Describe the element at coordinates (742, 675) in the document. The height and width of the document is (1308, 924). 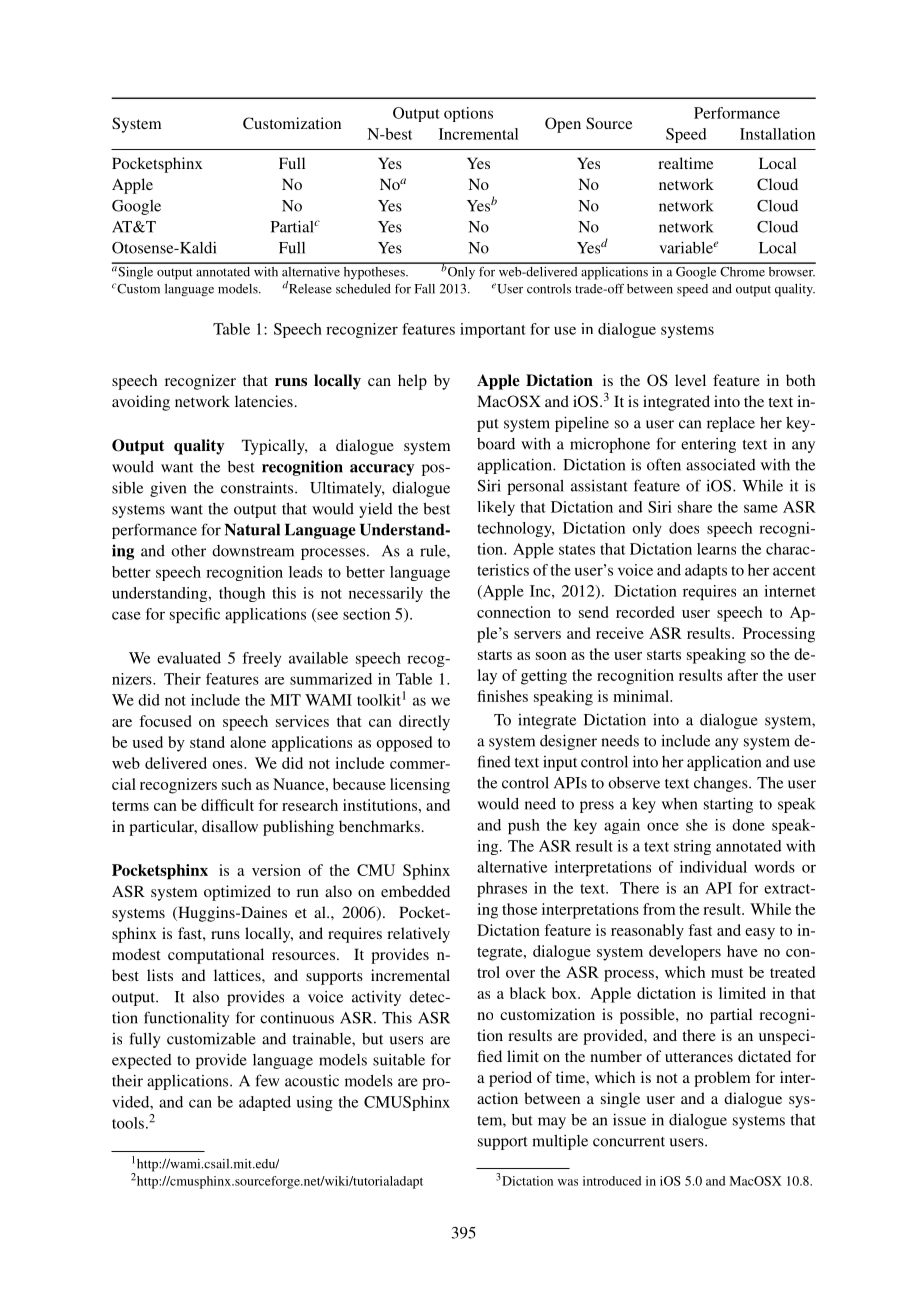
I see `after` at that location.
